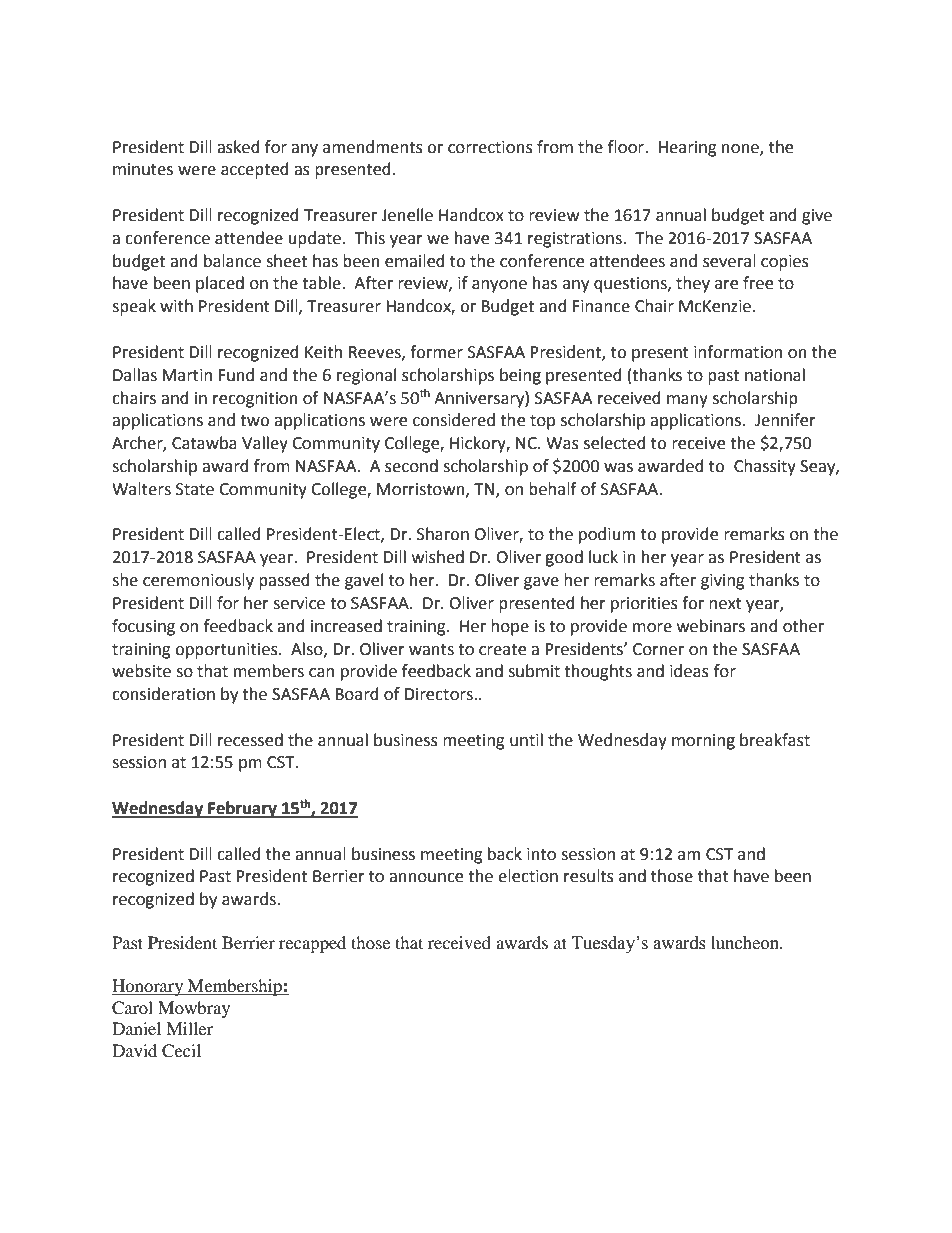 Image resolution: width=952 pixels, height=1233 pixels. What do you see at coordinates (725, 604) in the image?
I see `next` at bounding box center [725, 604].
